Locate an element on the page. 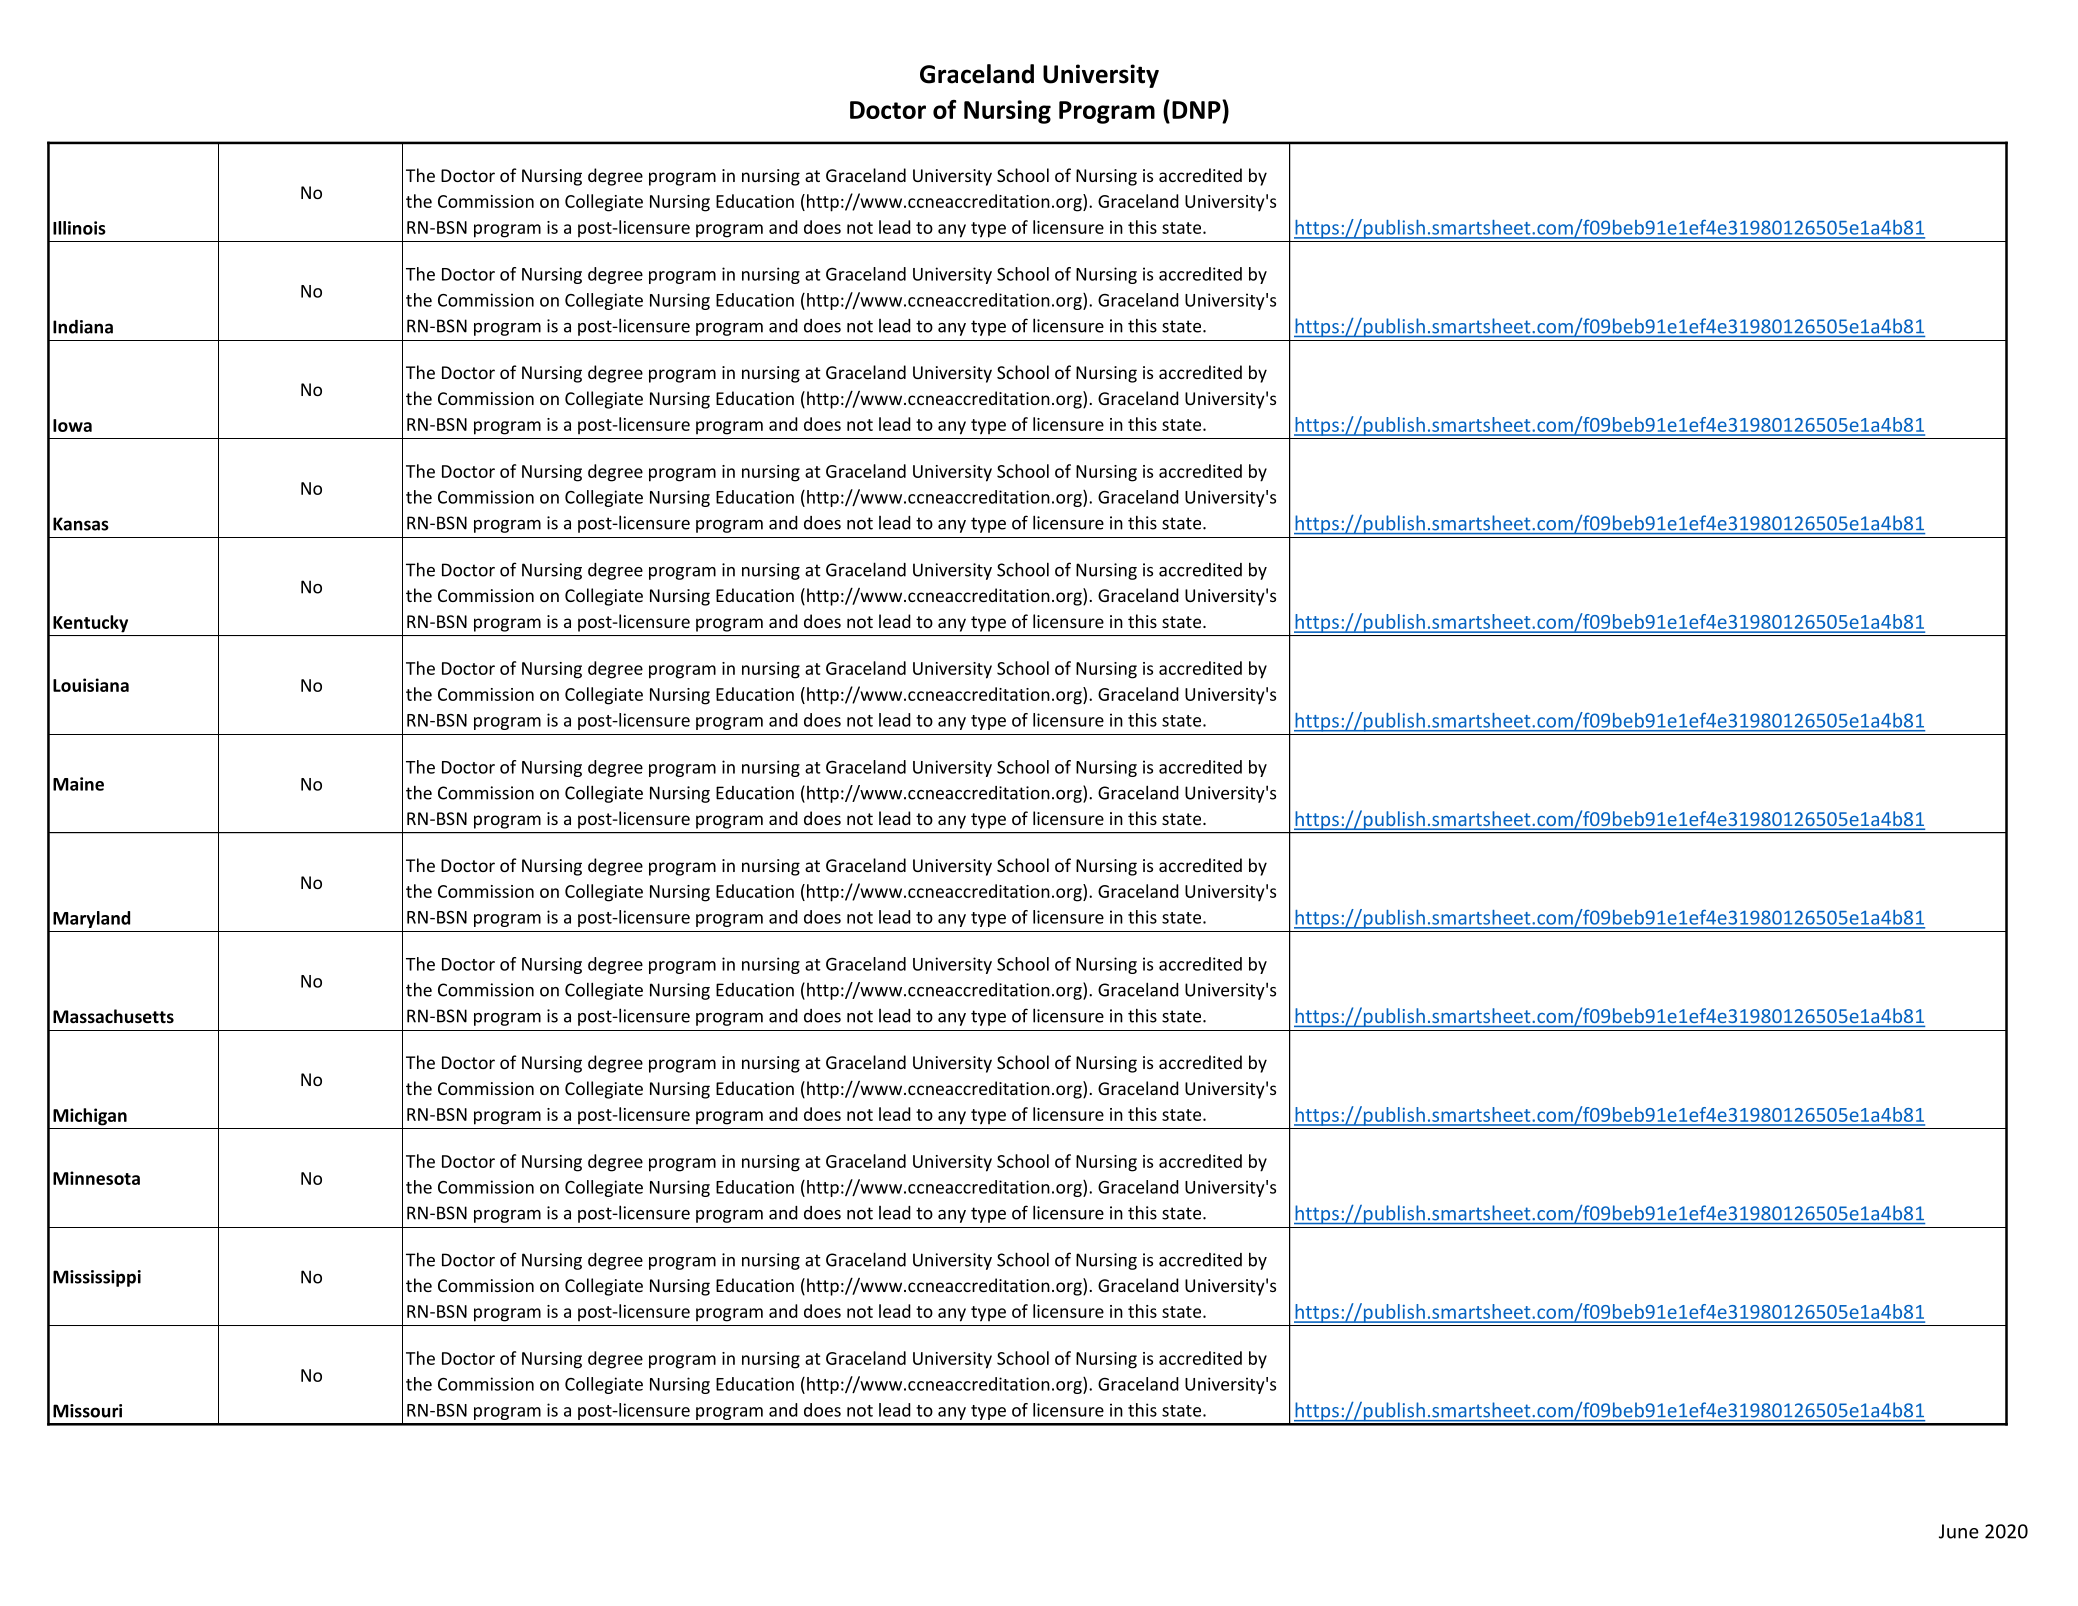 The height and width of the page is (1606, 2078). Missouri is located at coordinates (87, 1411).
